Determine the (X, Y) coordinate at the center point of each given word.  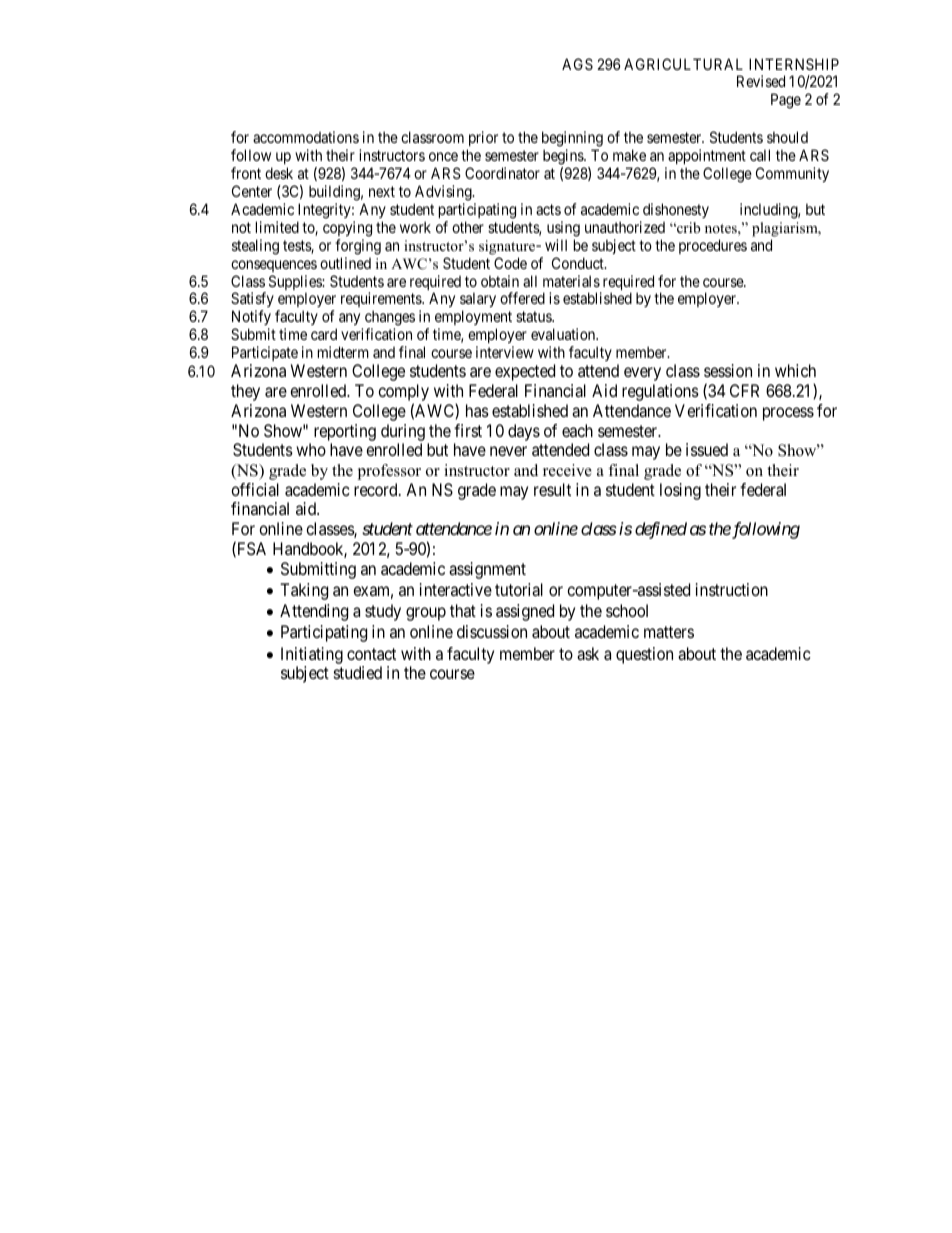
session (728, 370)
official (255, 489)
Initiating (312, 655)
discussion (492, 631)
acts (548, 209)
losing (680, 491)
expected (525, 372)
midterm (343, 352)
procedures (713, 246)
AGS (577, 64)
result (552, 489)
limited (277, 227)
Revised (761, 81)
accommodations (306, 137)
